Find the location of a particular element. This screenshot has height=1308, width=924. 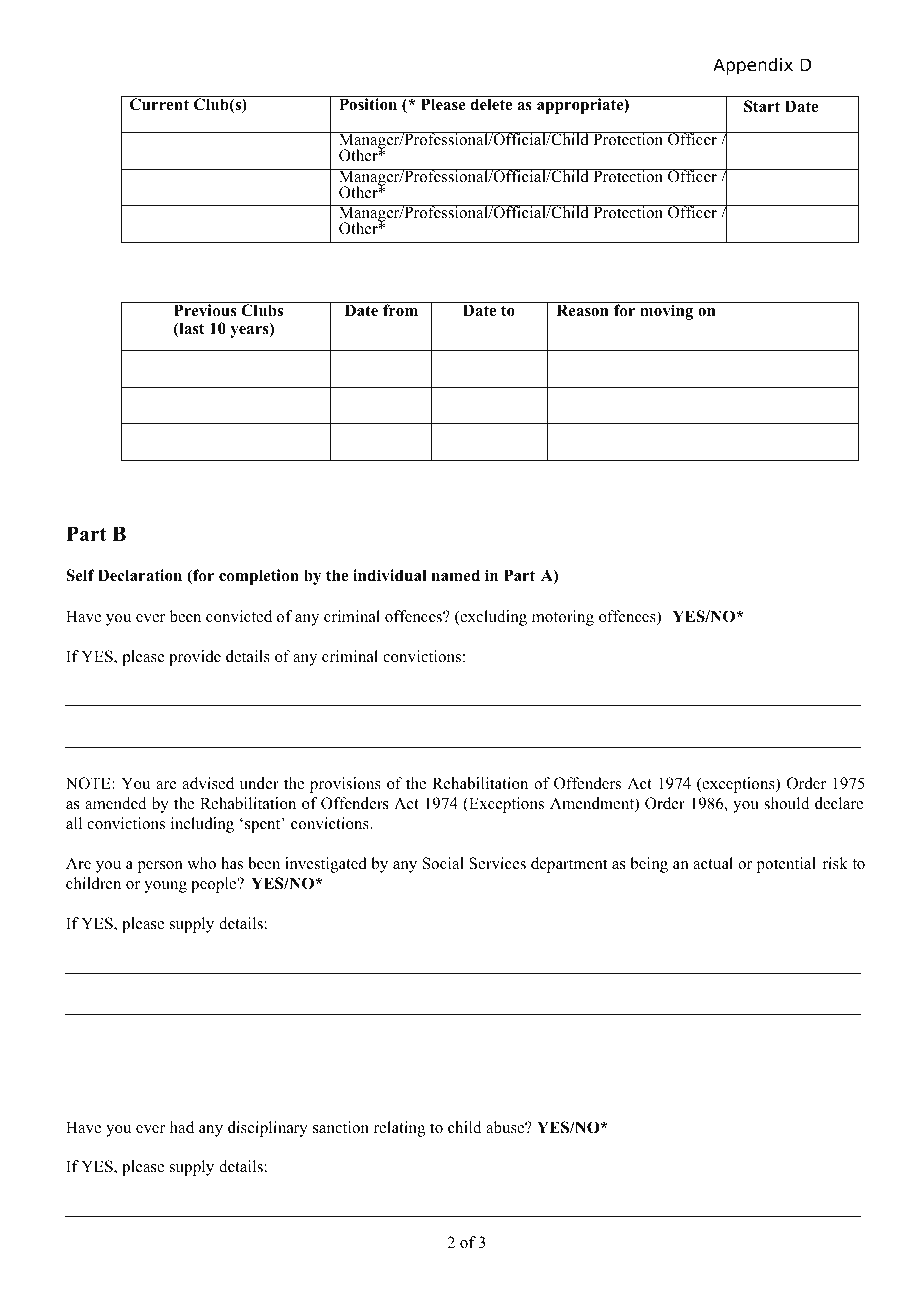

from is located at coordinates (401, 309).
